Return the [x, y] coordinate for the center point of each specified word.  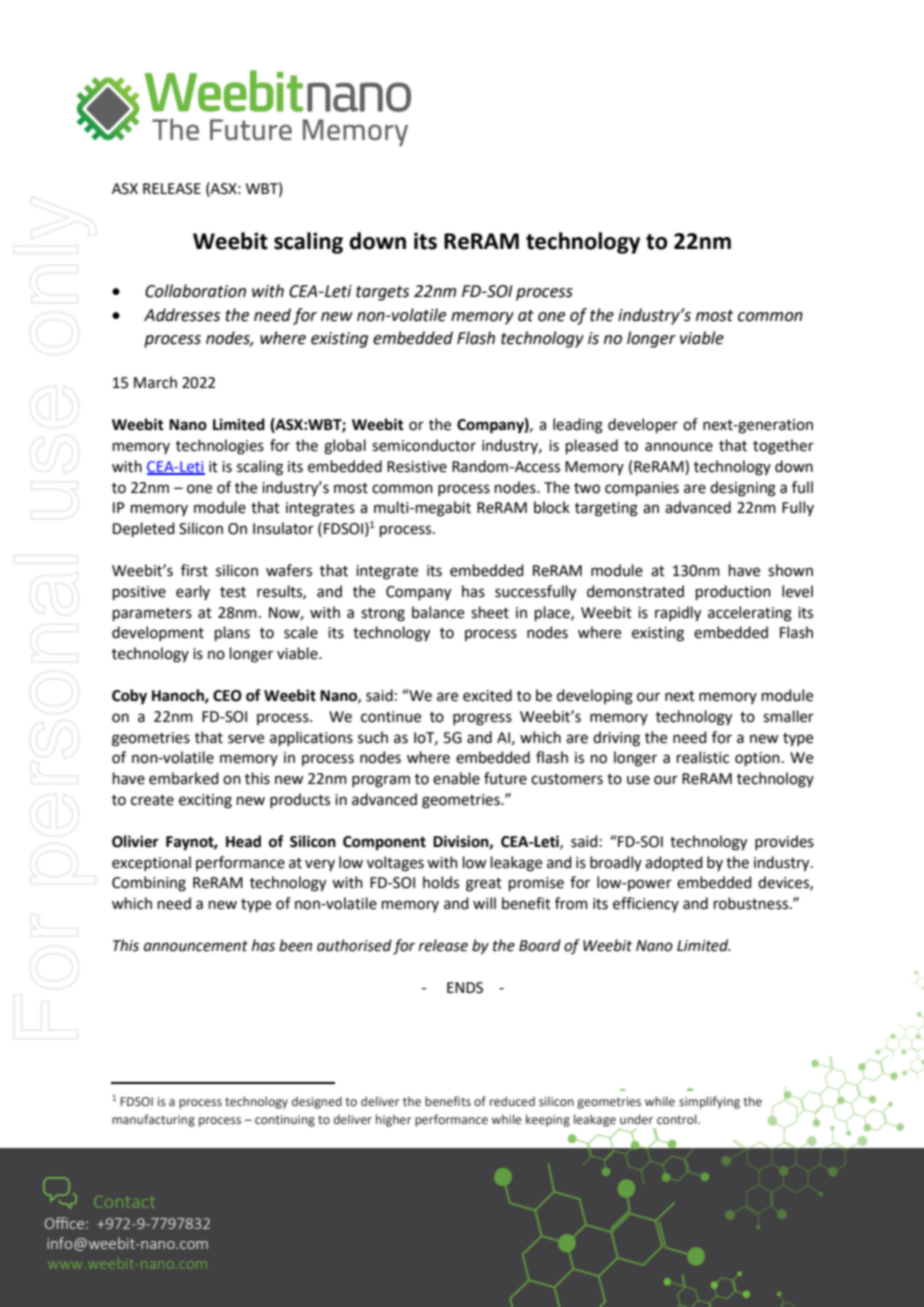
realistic [703, 757]
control [678, 1119]
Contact [126, 1203]
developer [643, 425]
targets [382, 293]
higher [394, 1120]
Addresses [182, 315]
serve [246, 739]
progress [482, 719]
